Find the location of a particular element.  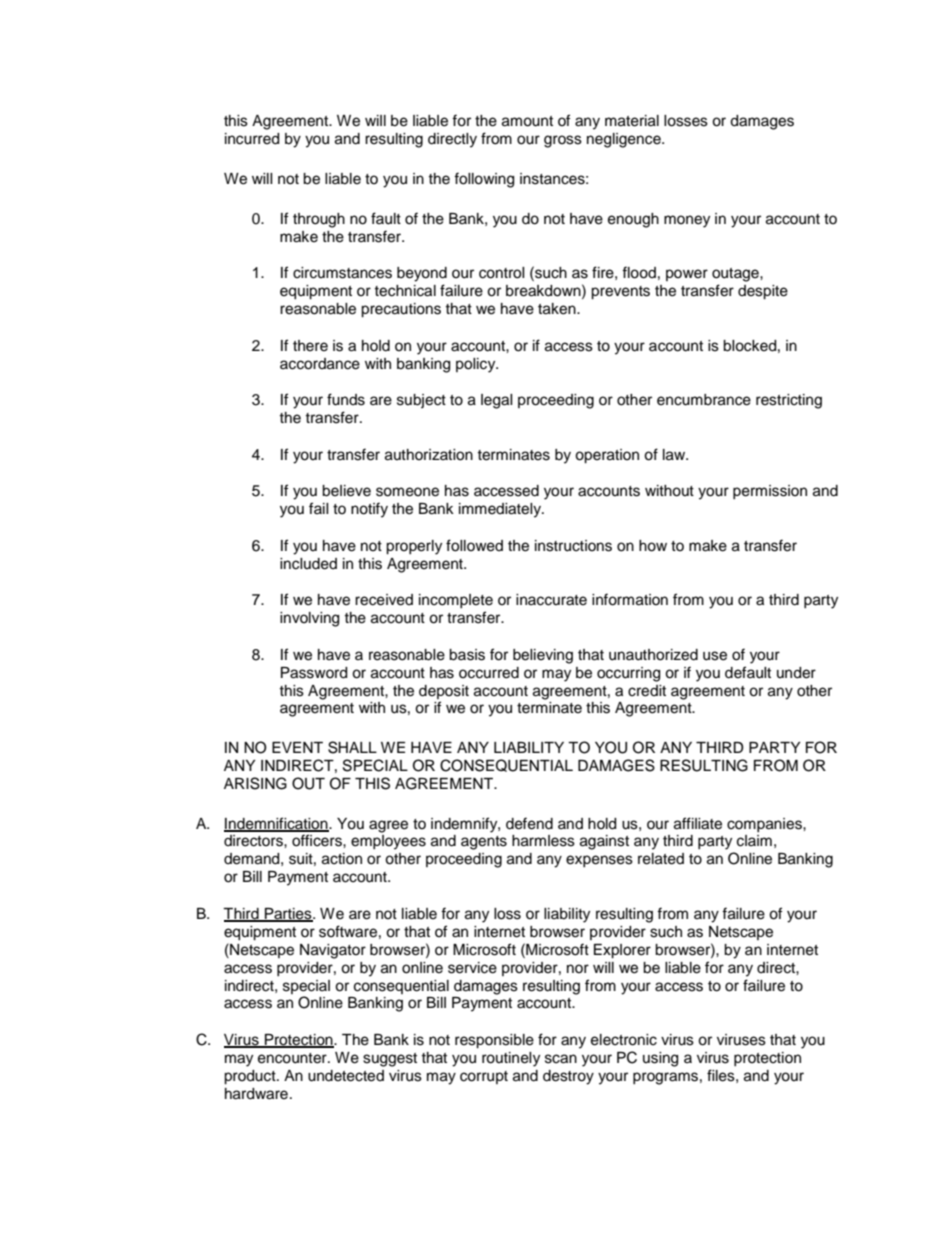

believe is located at coordinates (346, 491).
